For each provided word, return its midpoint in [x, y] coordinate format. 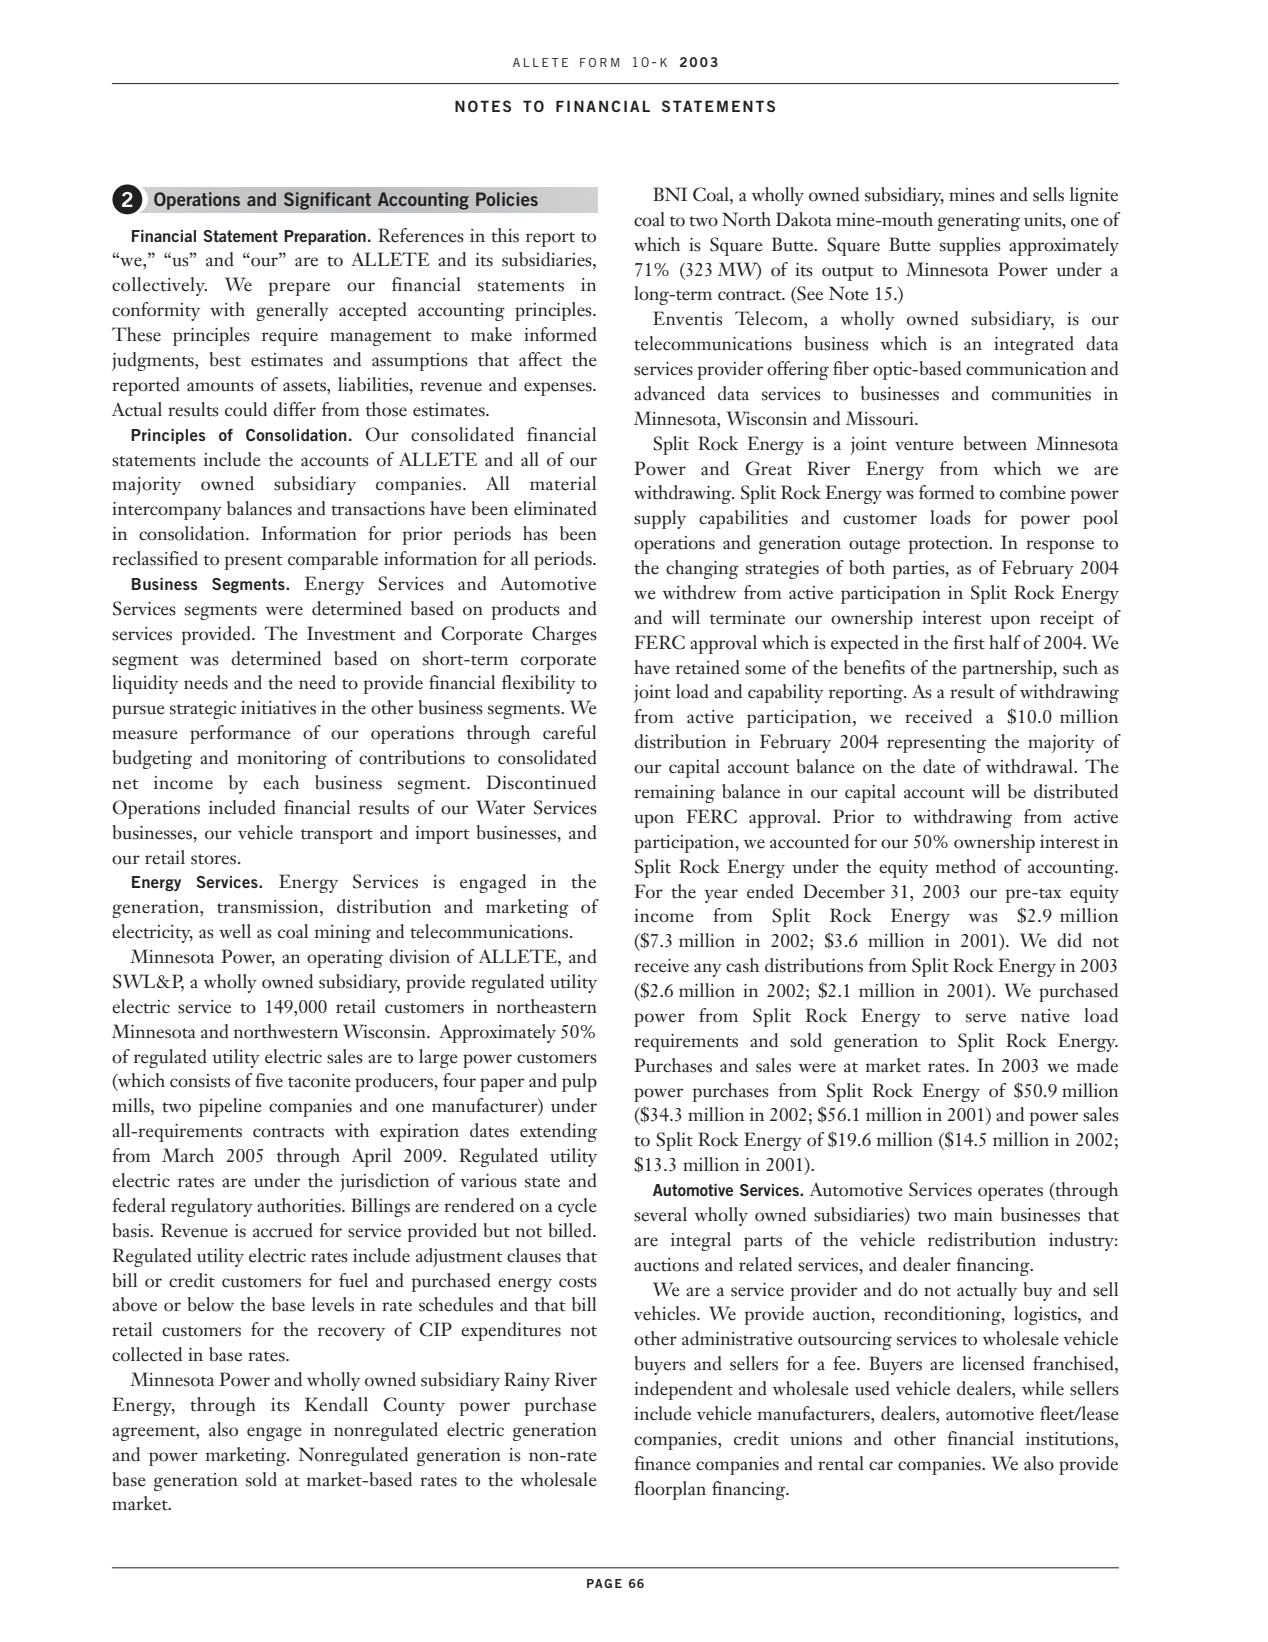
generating [979, 222]
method [966, 866]
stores [215, 859]
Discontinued [541, 782]
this [505, 235]
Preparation [325, 237]
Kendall [336, 1404]
